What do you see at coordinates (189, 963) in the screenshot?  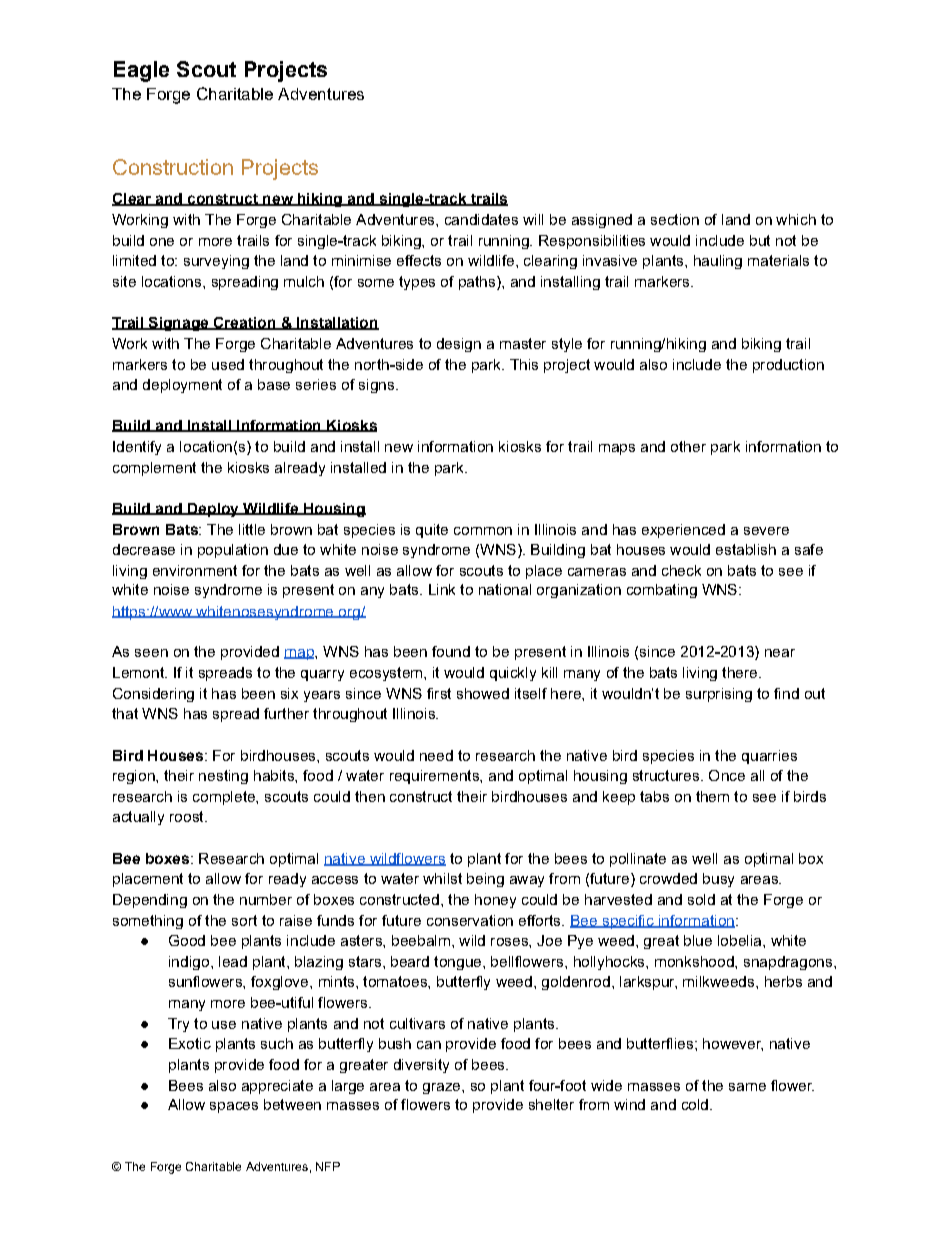 I see `indigo` at bounding box center [189, 963].
